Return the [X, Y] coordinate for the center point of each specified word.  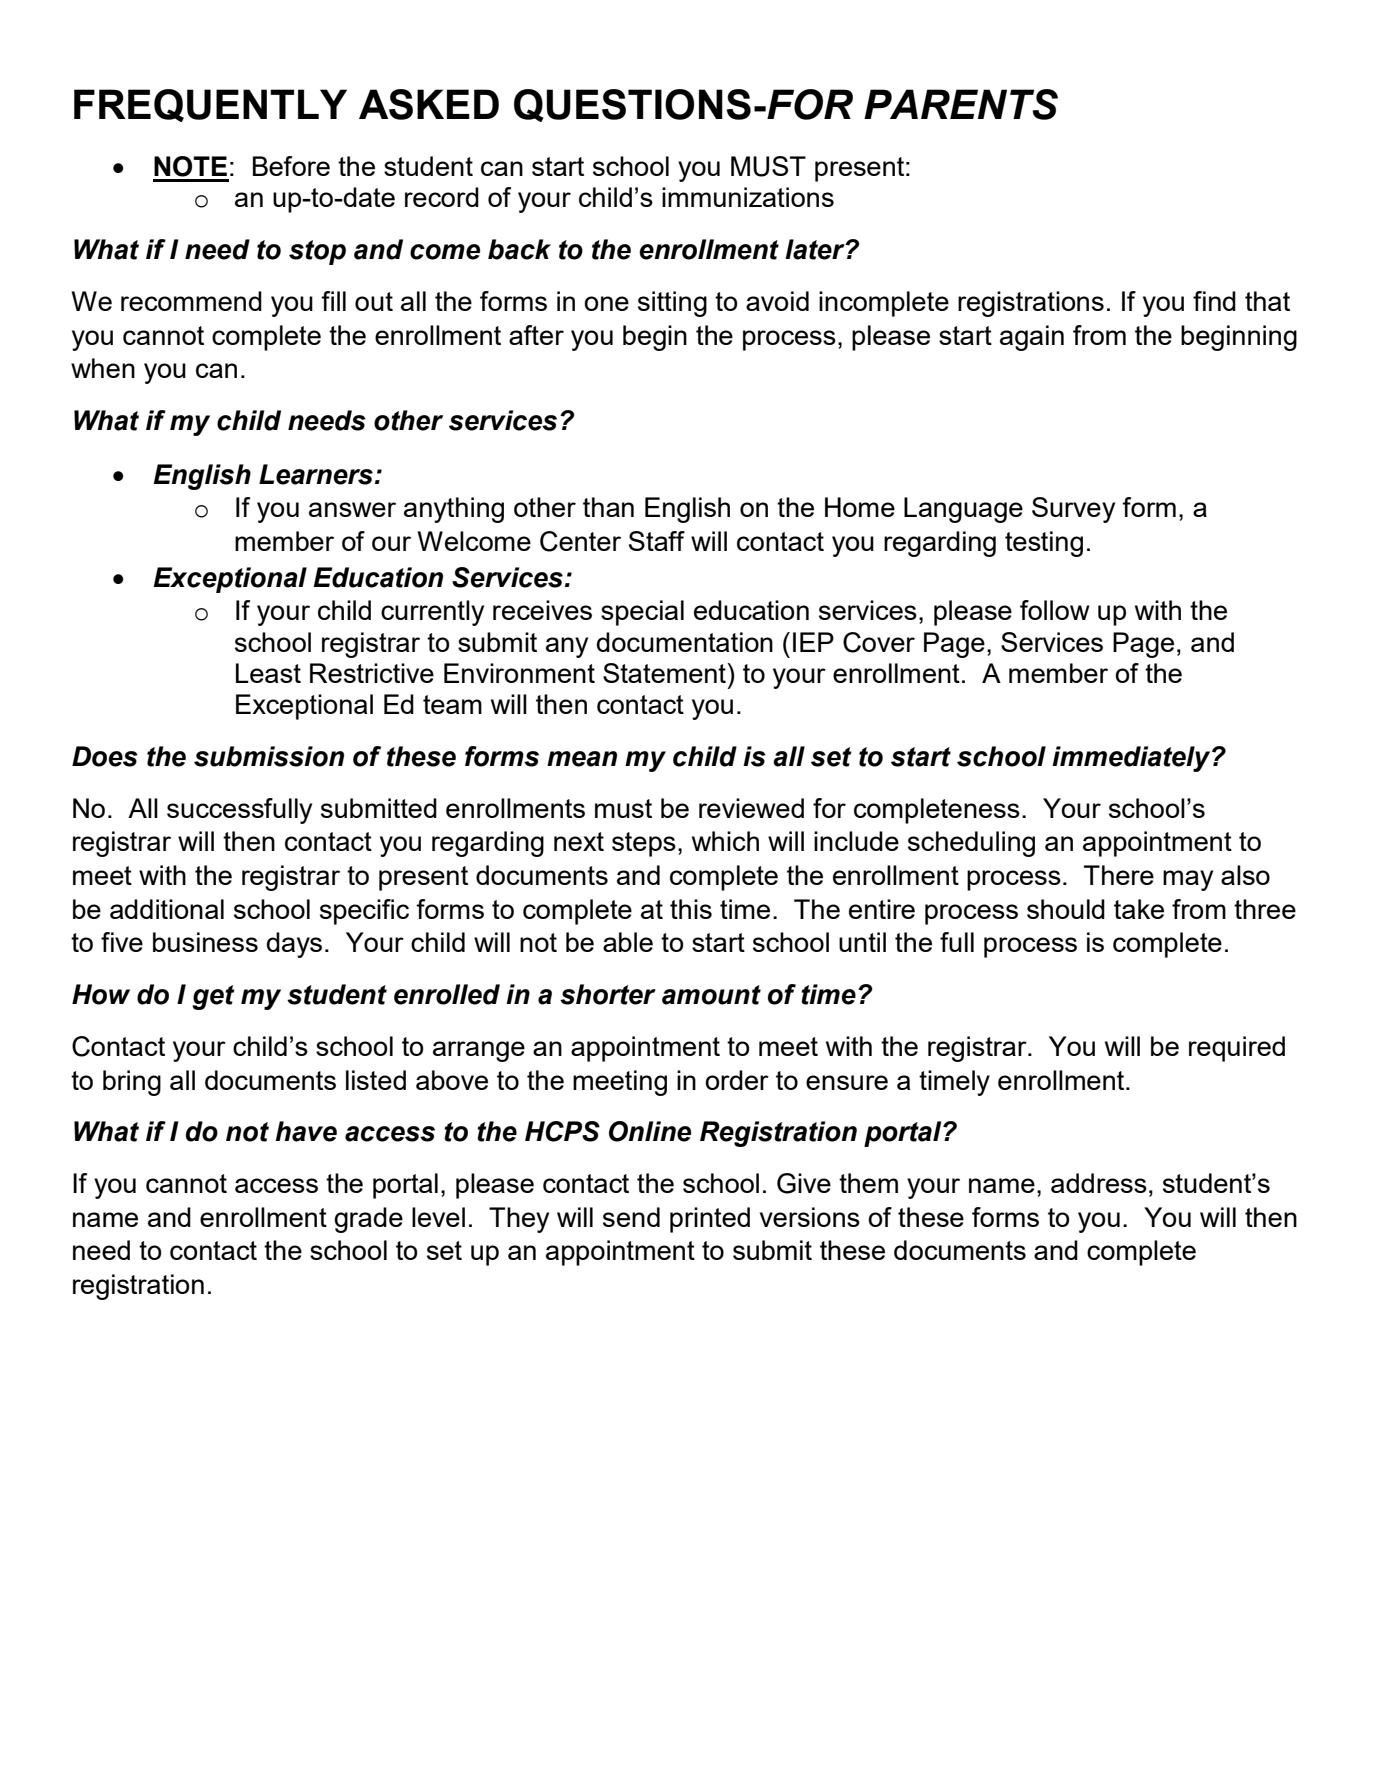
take [1139, 909]
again [1032, 338]
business [205, 942]
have [306, 1131]
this [691, 909]
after [536, 335]
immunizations [748, 197]
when [103, 368]
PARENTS [961, 104]
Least [268, 673]
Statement [665, 673]
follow [1055, 610]
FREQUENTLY [210, 105]
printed [710, 1220]
